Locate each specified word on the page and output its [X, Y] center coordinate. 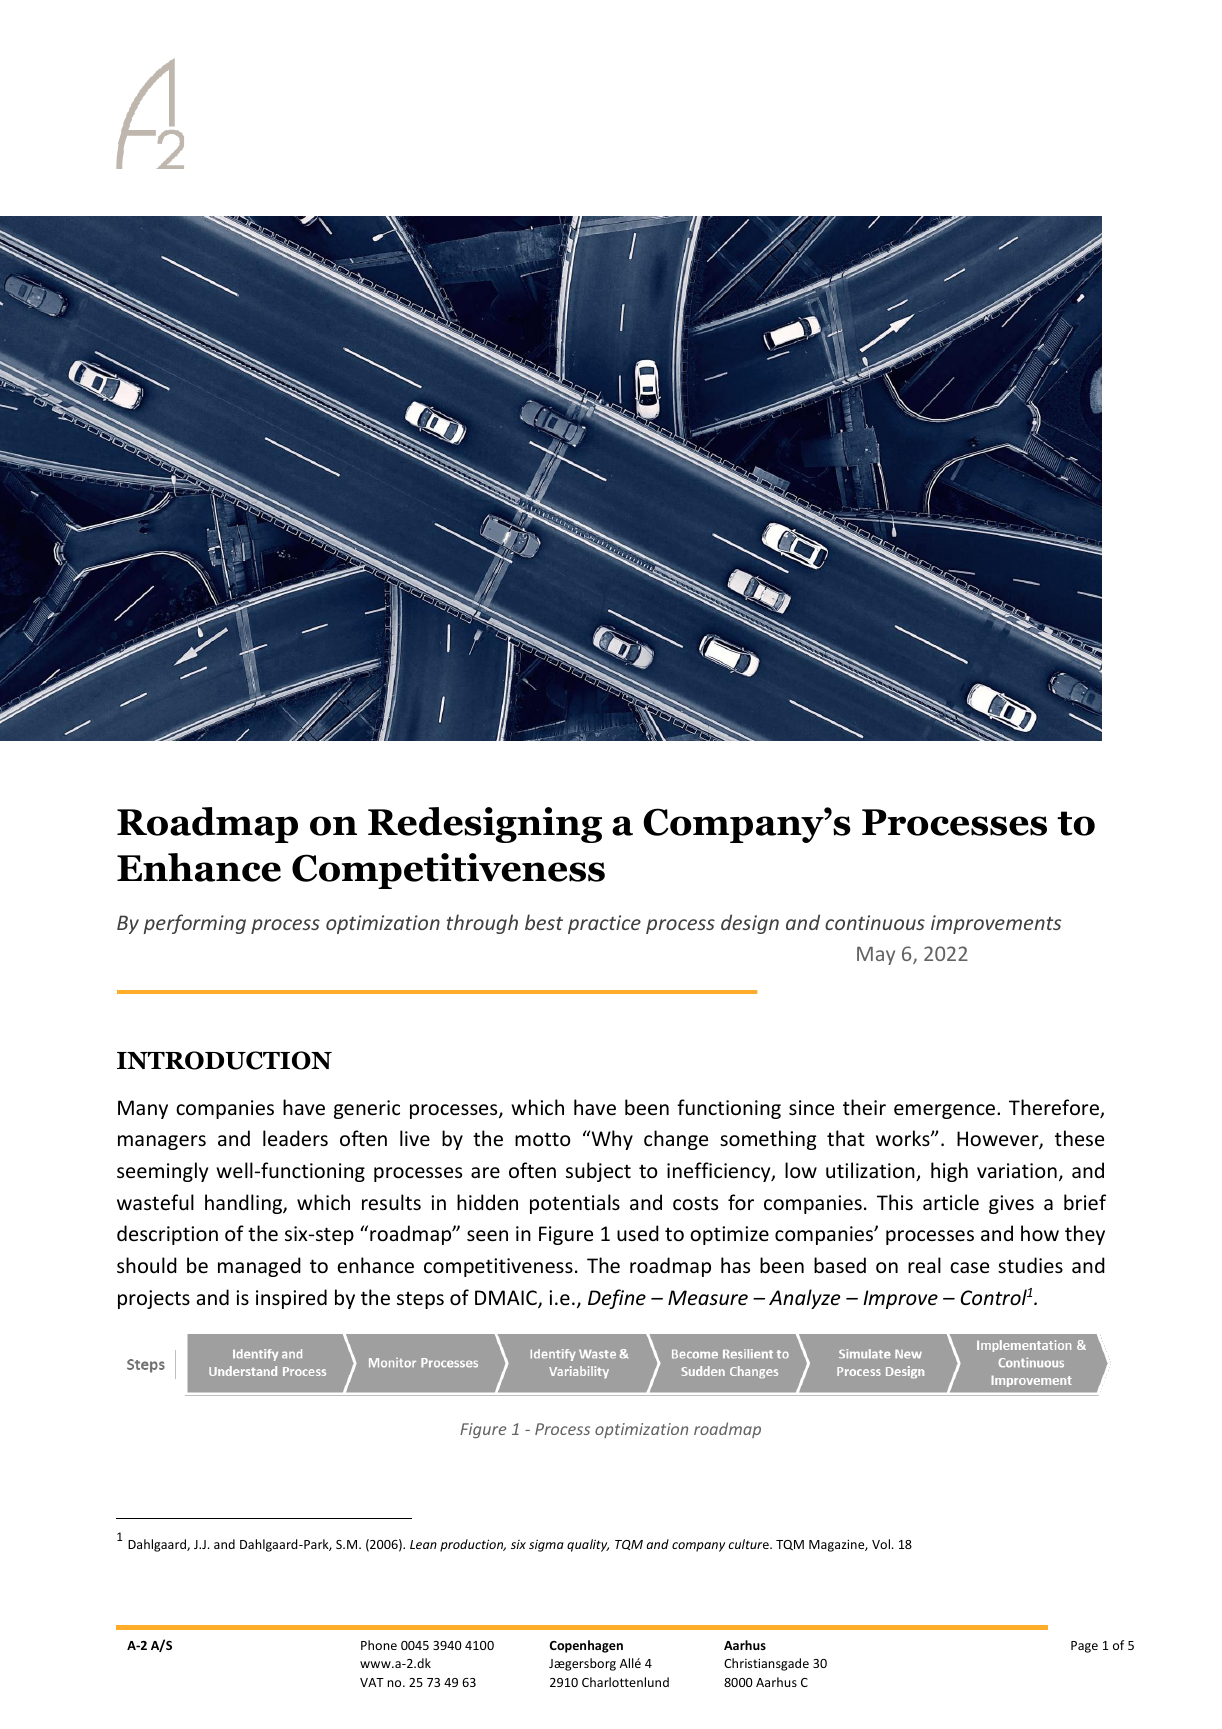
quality [588, 1545]
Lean [423, 1544]
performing [194, 924]
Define [617, 1299]
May [876, 955]
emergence [946, 1111]
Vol [881, 1544]
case [969, 1267]
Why [611, 1140]
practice [604, 924]
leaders [295, 1138]
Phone [379, 1645]
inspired [291, 1299]
